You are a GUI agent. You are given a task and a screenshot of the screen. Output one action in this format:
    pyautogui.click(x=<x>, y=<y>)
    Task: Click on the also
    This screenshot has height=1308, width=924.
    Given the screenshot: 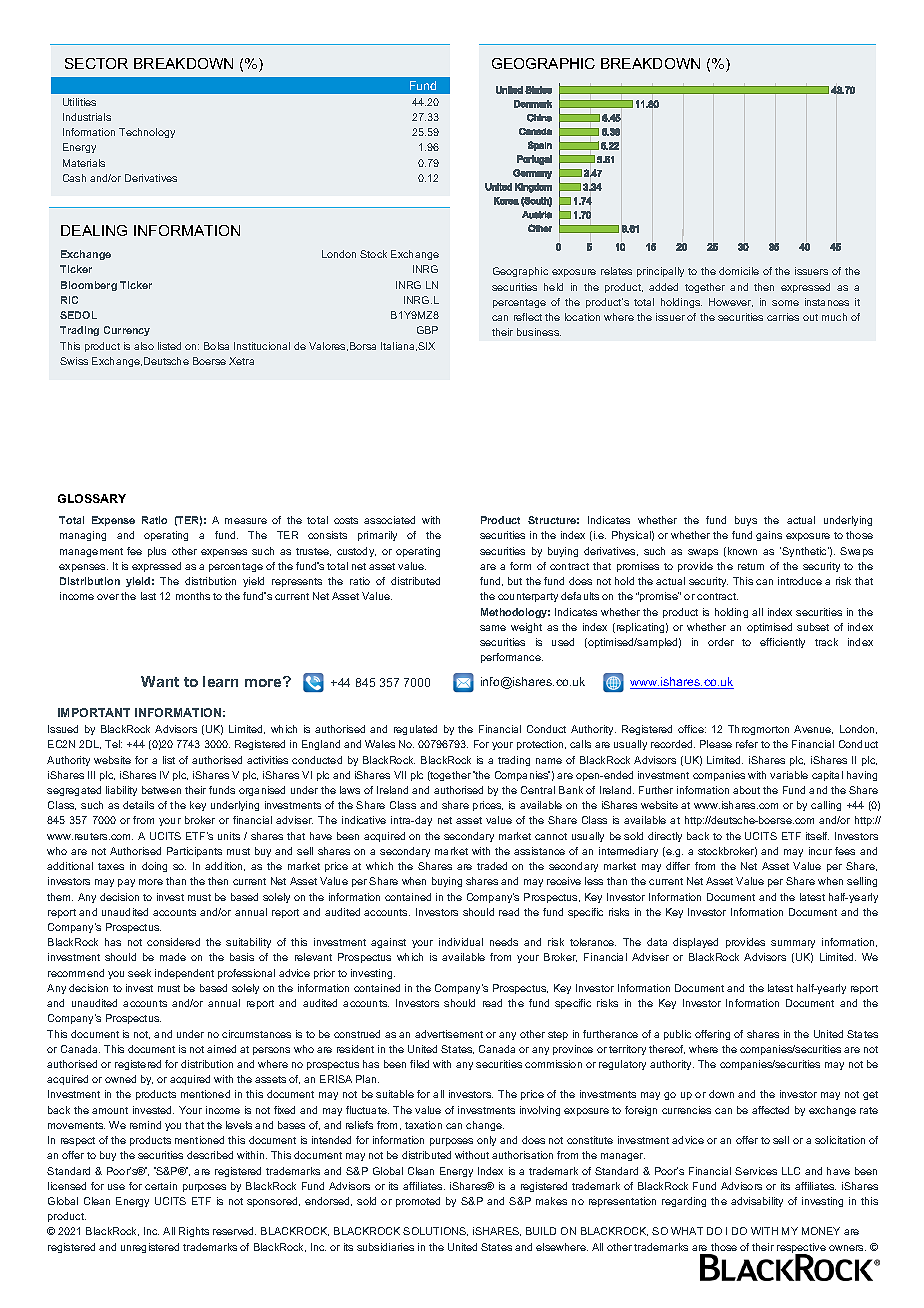 What is the action you would take?
    pyautogui.click(x=144, y=346)
